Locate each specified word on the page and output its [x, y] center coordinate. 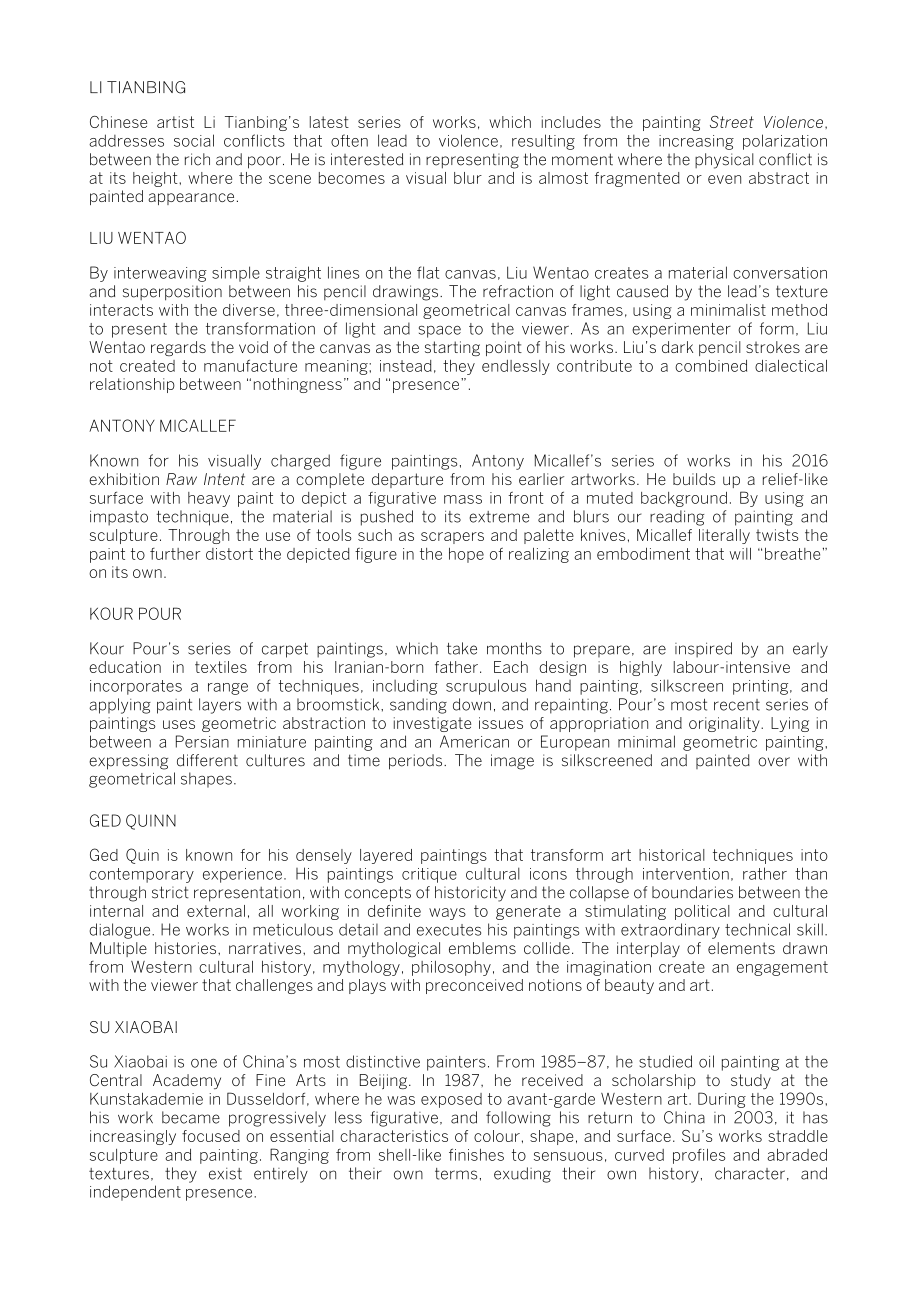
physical [724, 161]
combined [711, 366]
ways [447, 914]
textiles [221, 667]
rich [197, 159]
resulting [543, 142]
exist [225, 1174]
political [702, 912]
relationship [132, 385]
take [462, 648]
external [216, 911]
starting [452, 348]
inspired [703, 650]
